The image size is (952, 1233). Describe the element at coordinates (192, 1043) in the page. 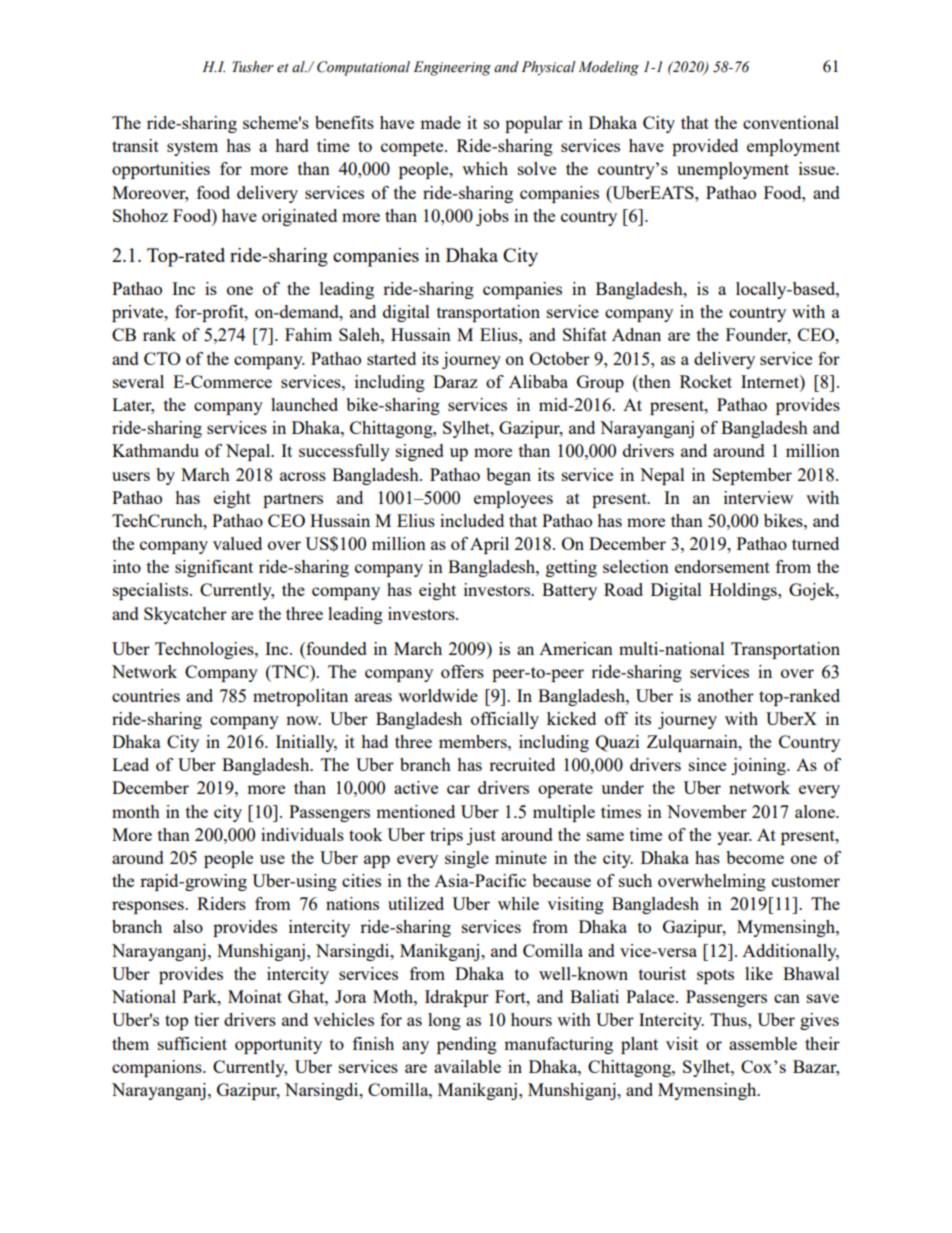

I see `sufficient` at that location.
